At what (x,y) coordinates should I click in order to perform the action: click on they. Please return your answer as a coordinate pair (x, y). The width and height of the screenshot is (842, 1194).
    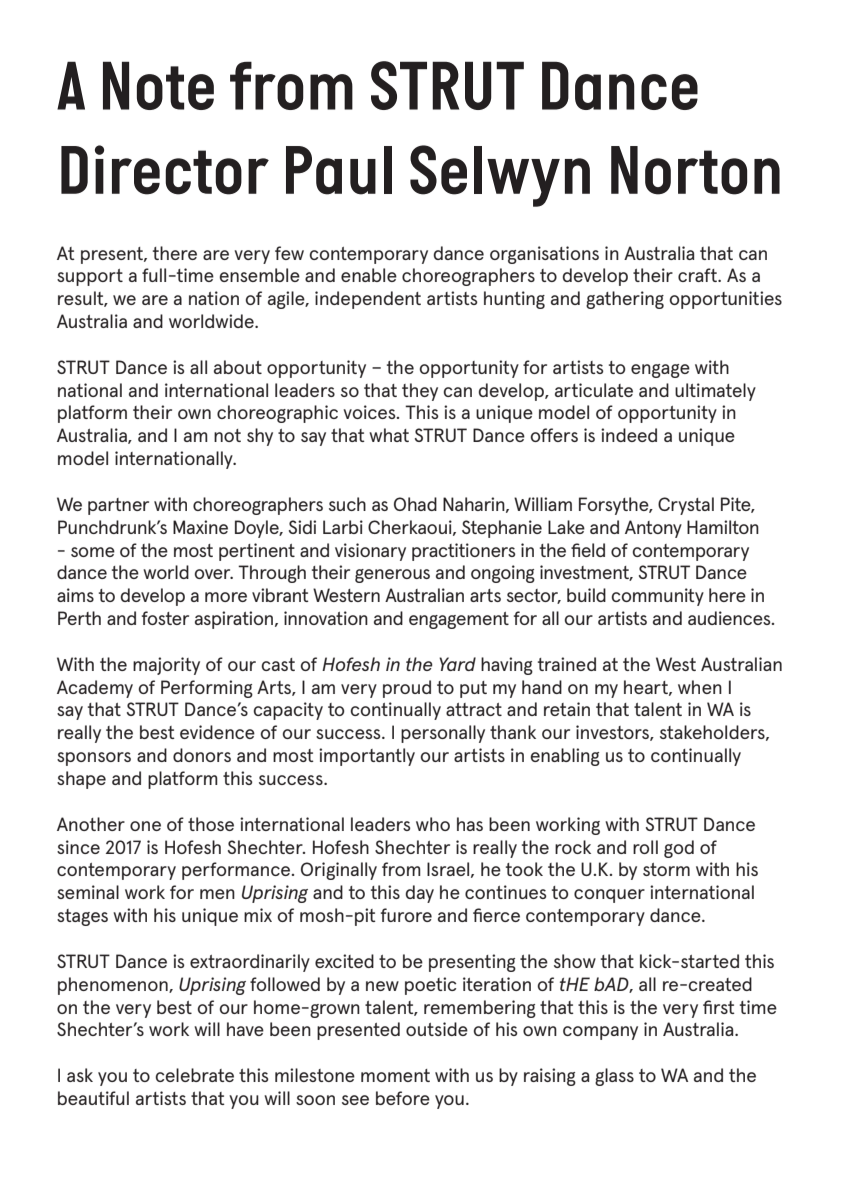
    Looking at the image, I should click on (420, 392).
